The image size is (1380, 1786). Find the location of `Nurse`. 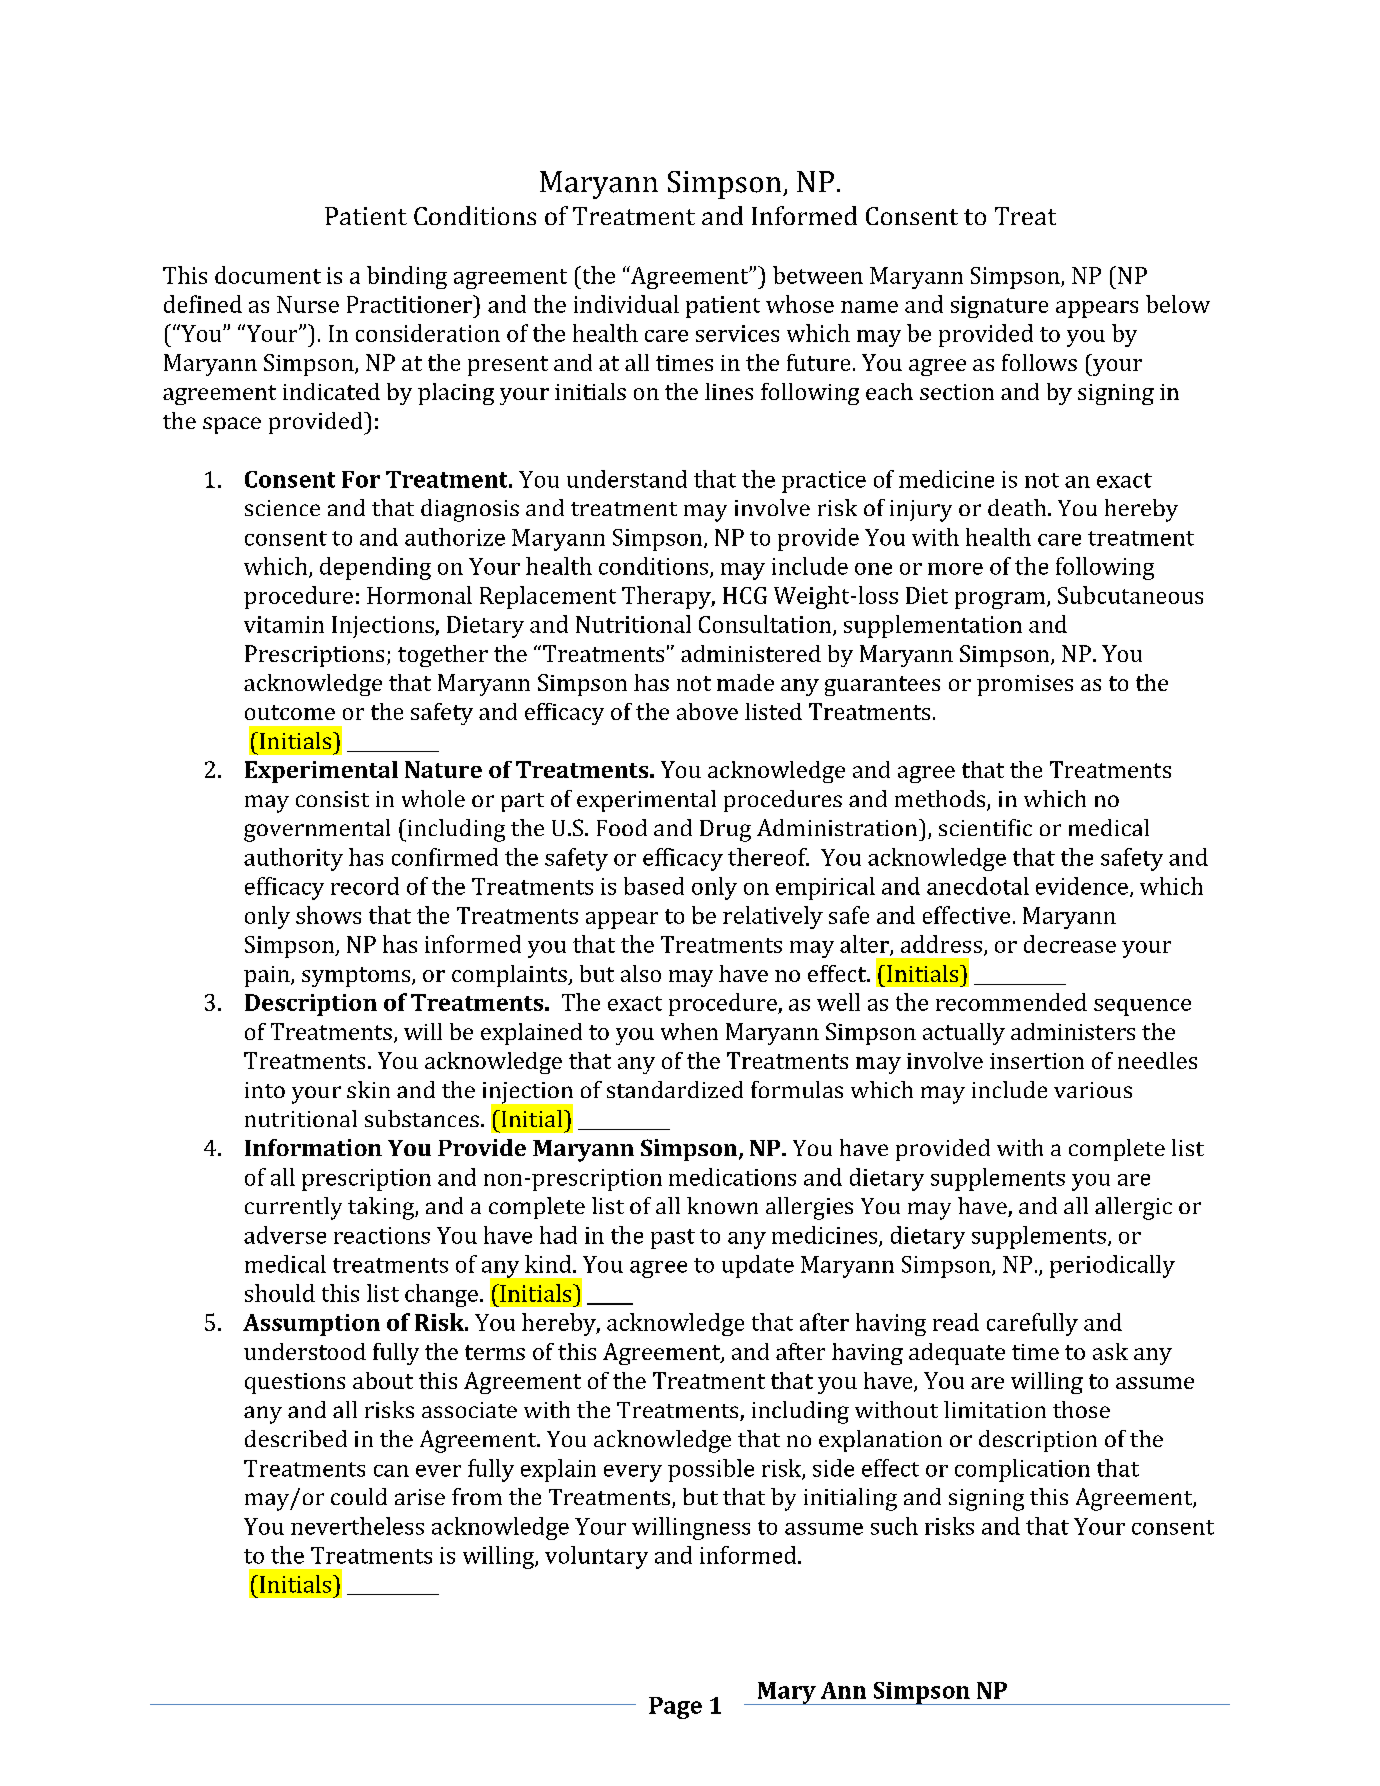

Nurse is located at coordinates (308, 304).
